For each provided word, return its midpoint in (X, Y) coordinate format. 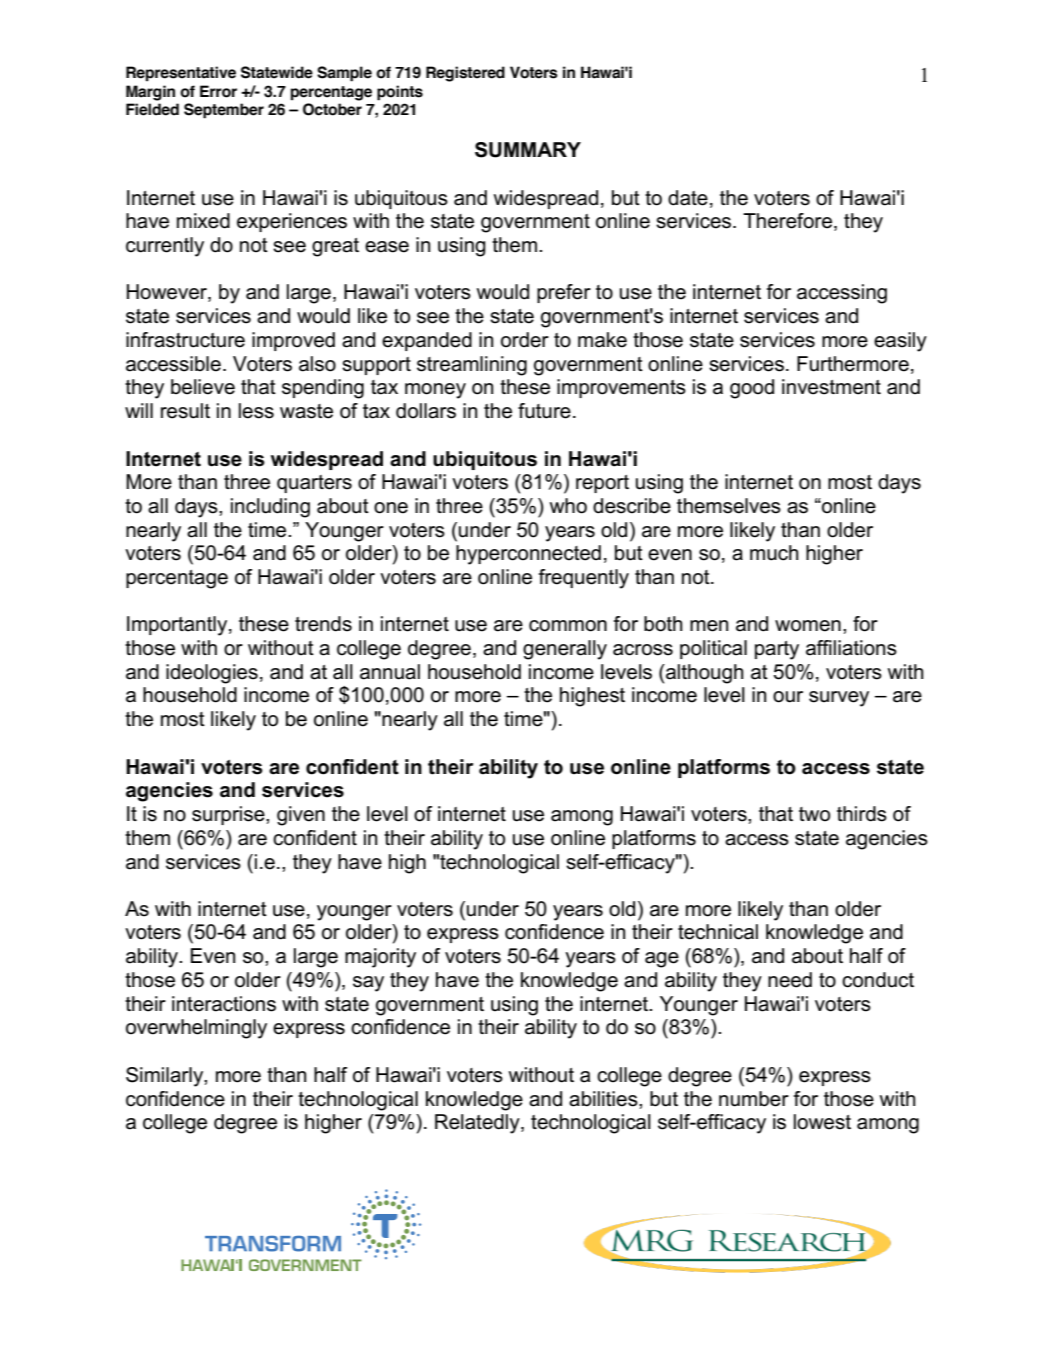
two (814, 814)
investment (831, 387)
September (224, 111)
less (256, 411)
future (544, 411)
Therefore (787, 221)
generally (565, 650)
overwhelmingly (196, 1029)
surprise (229, 815)
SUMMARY (528, 150)
